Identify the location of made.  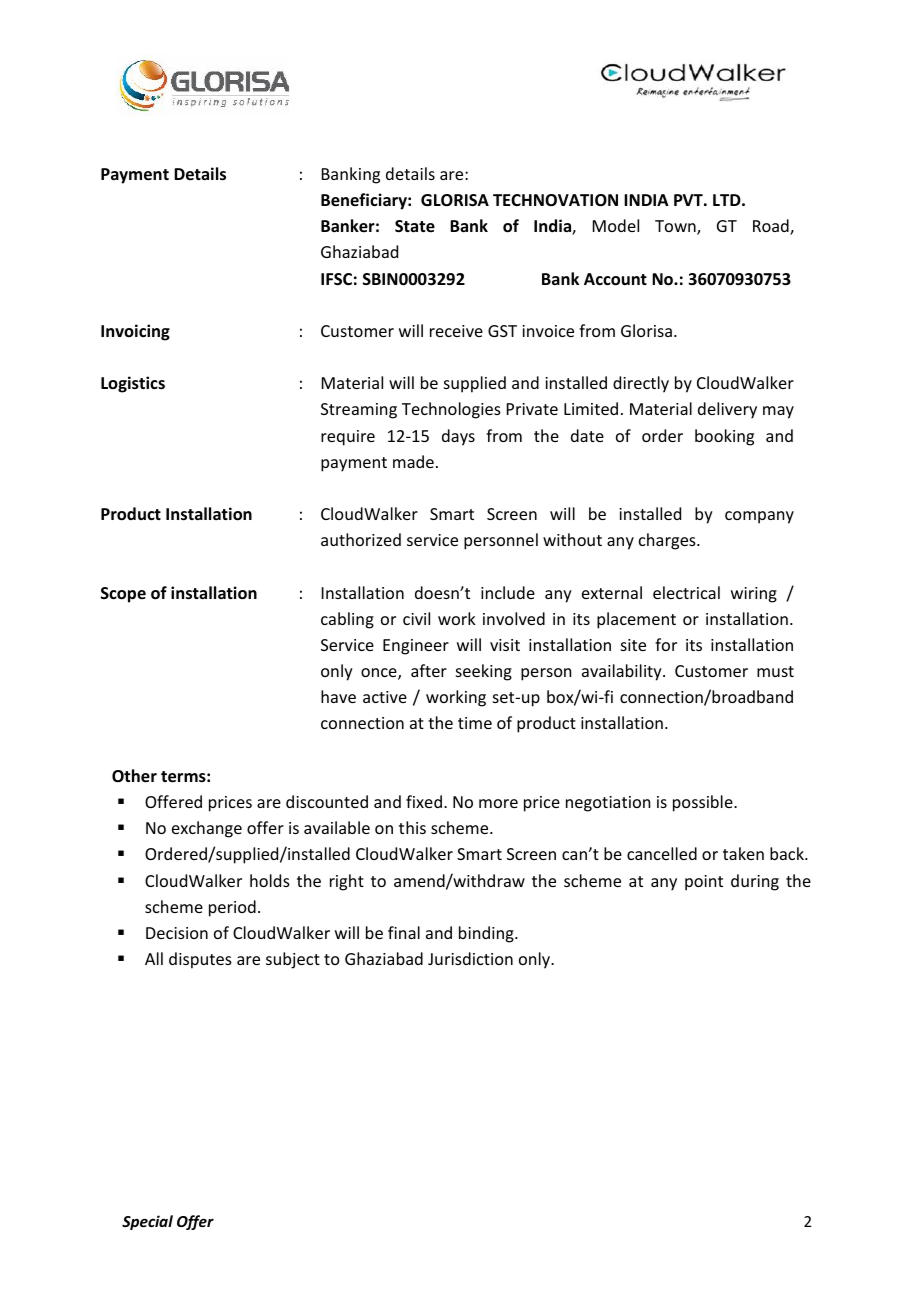
(413, 461).
